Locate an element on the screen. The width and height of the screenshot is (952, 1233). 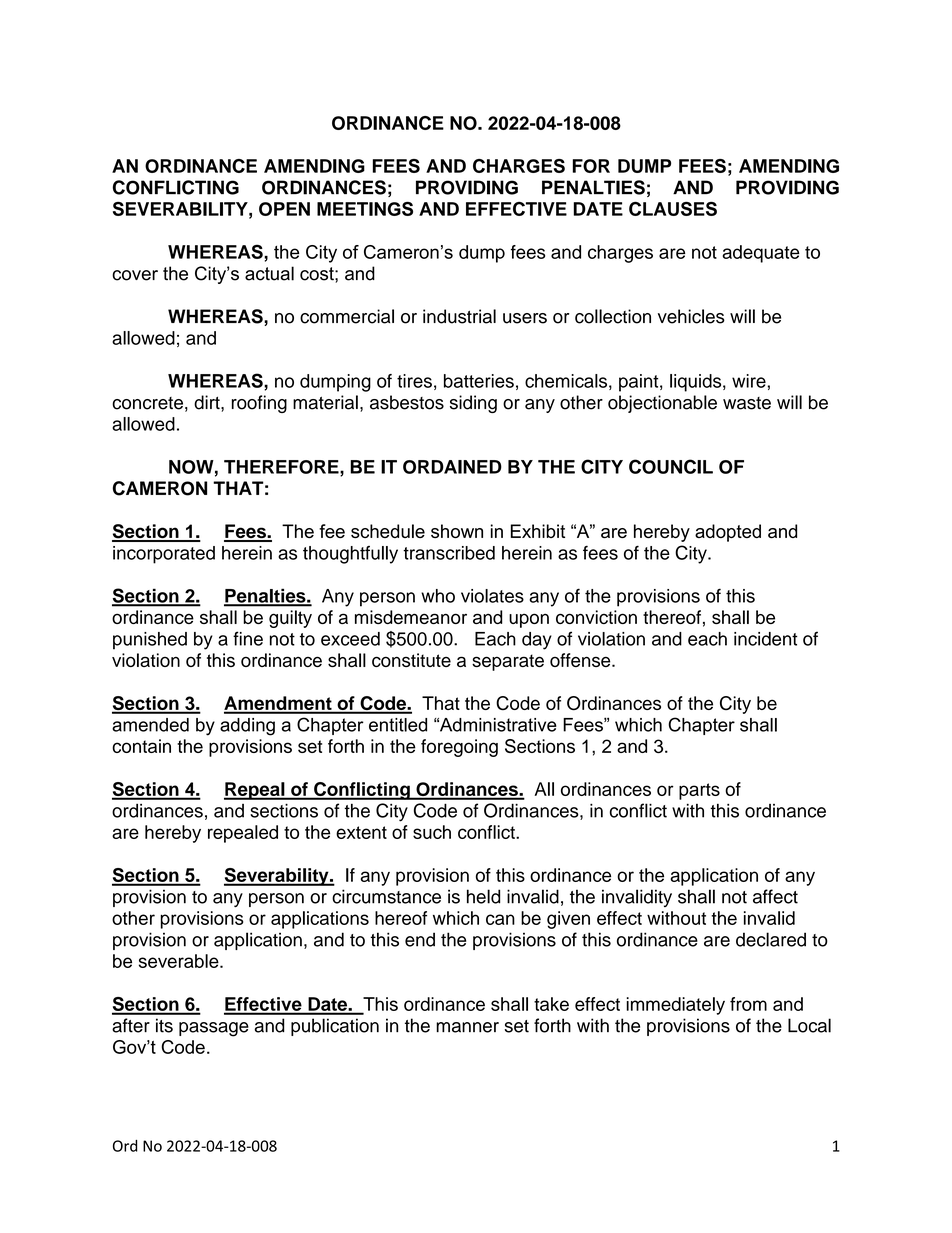
from is located at coordinates (748, 1004).
